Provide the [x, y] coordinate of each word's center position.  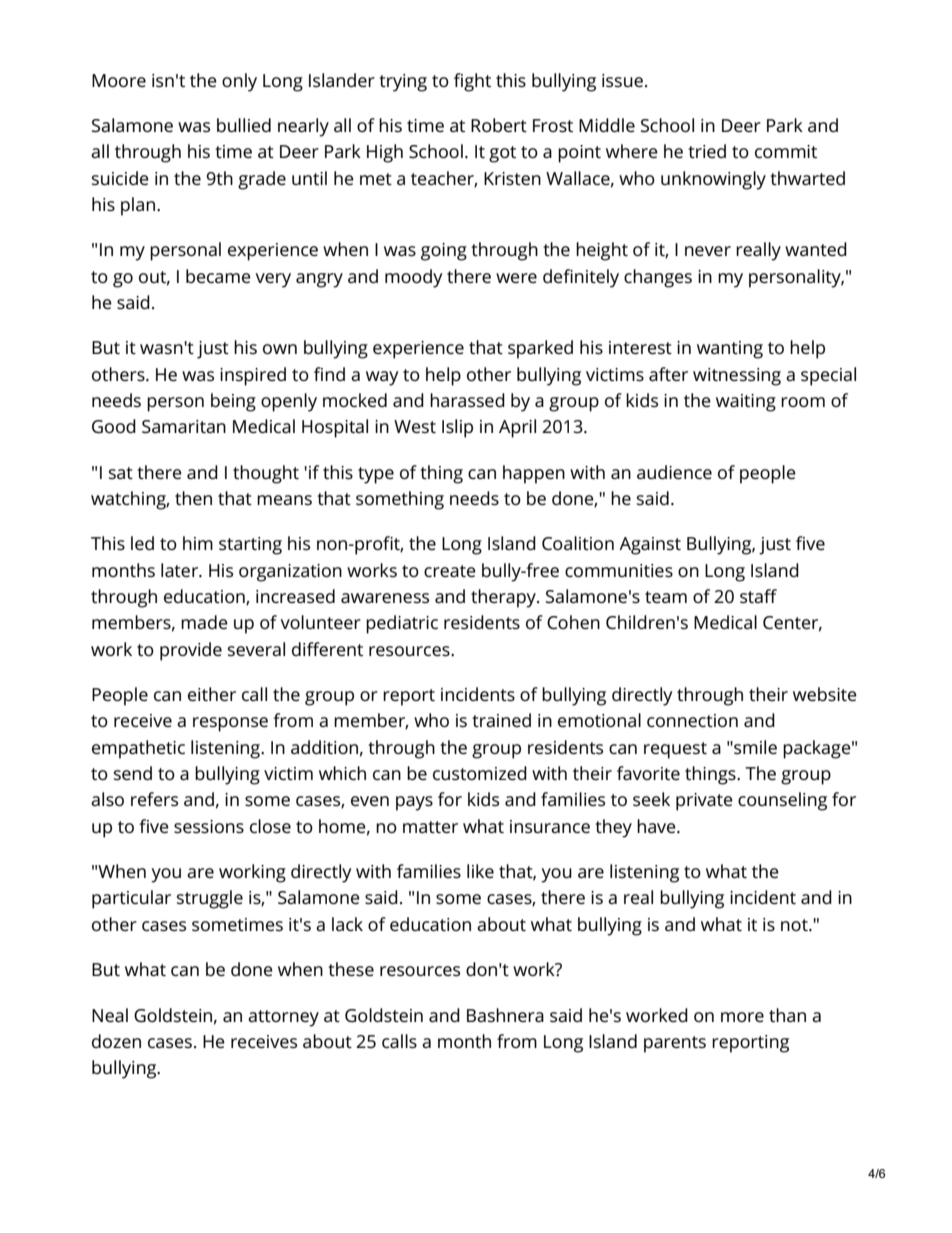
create [450, 571]
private [704, 802]
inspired [253, 376]
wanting [730, 350]
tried [707, 151]
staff [758, 596]
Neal [110, 1015]
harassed [467, 400]
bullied [244, 125]
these [351, 969]
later [181, 570]
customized [480, 773]
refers [154, 799]
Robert [499, 125]
